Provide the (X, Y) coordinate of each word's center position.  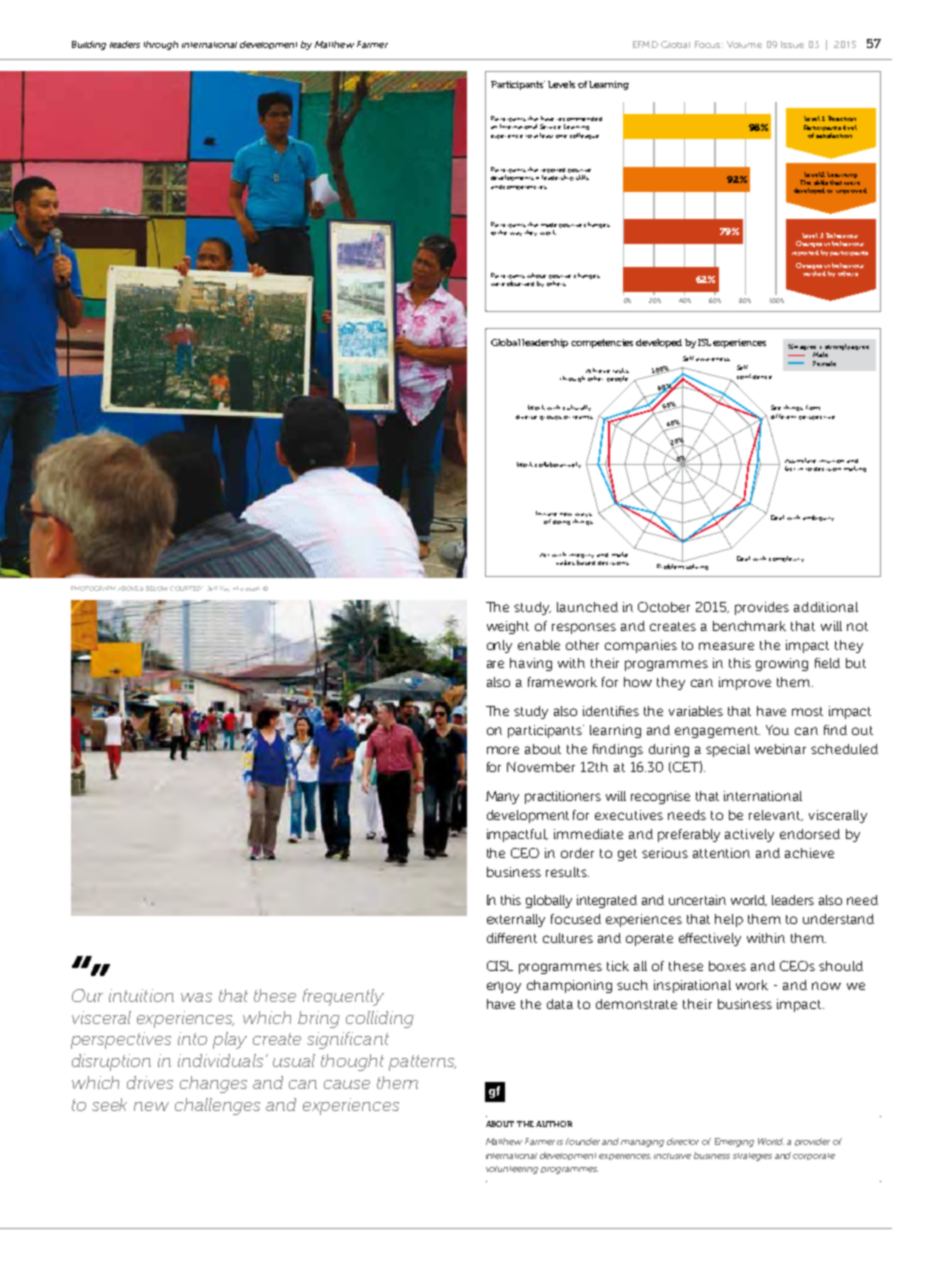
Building (89, 45)
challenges (217, 1106)
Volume (744, 44)
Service (550, 126)
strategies (752, 1157)
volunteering (512, 1170)
